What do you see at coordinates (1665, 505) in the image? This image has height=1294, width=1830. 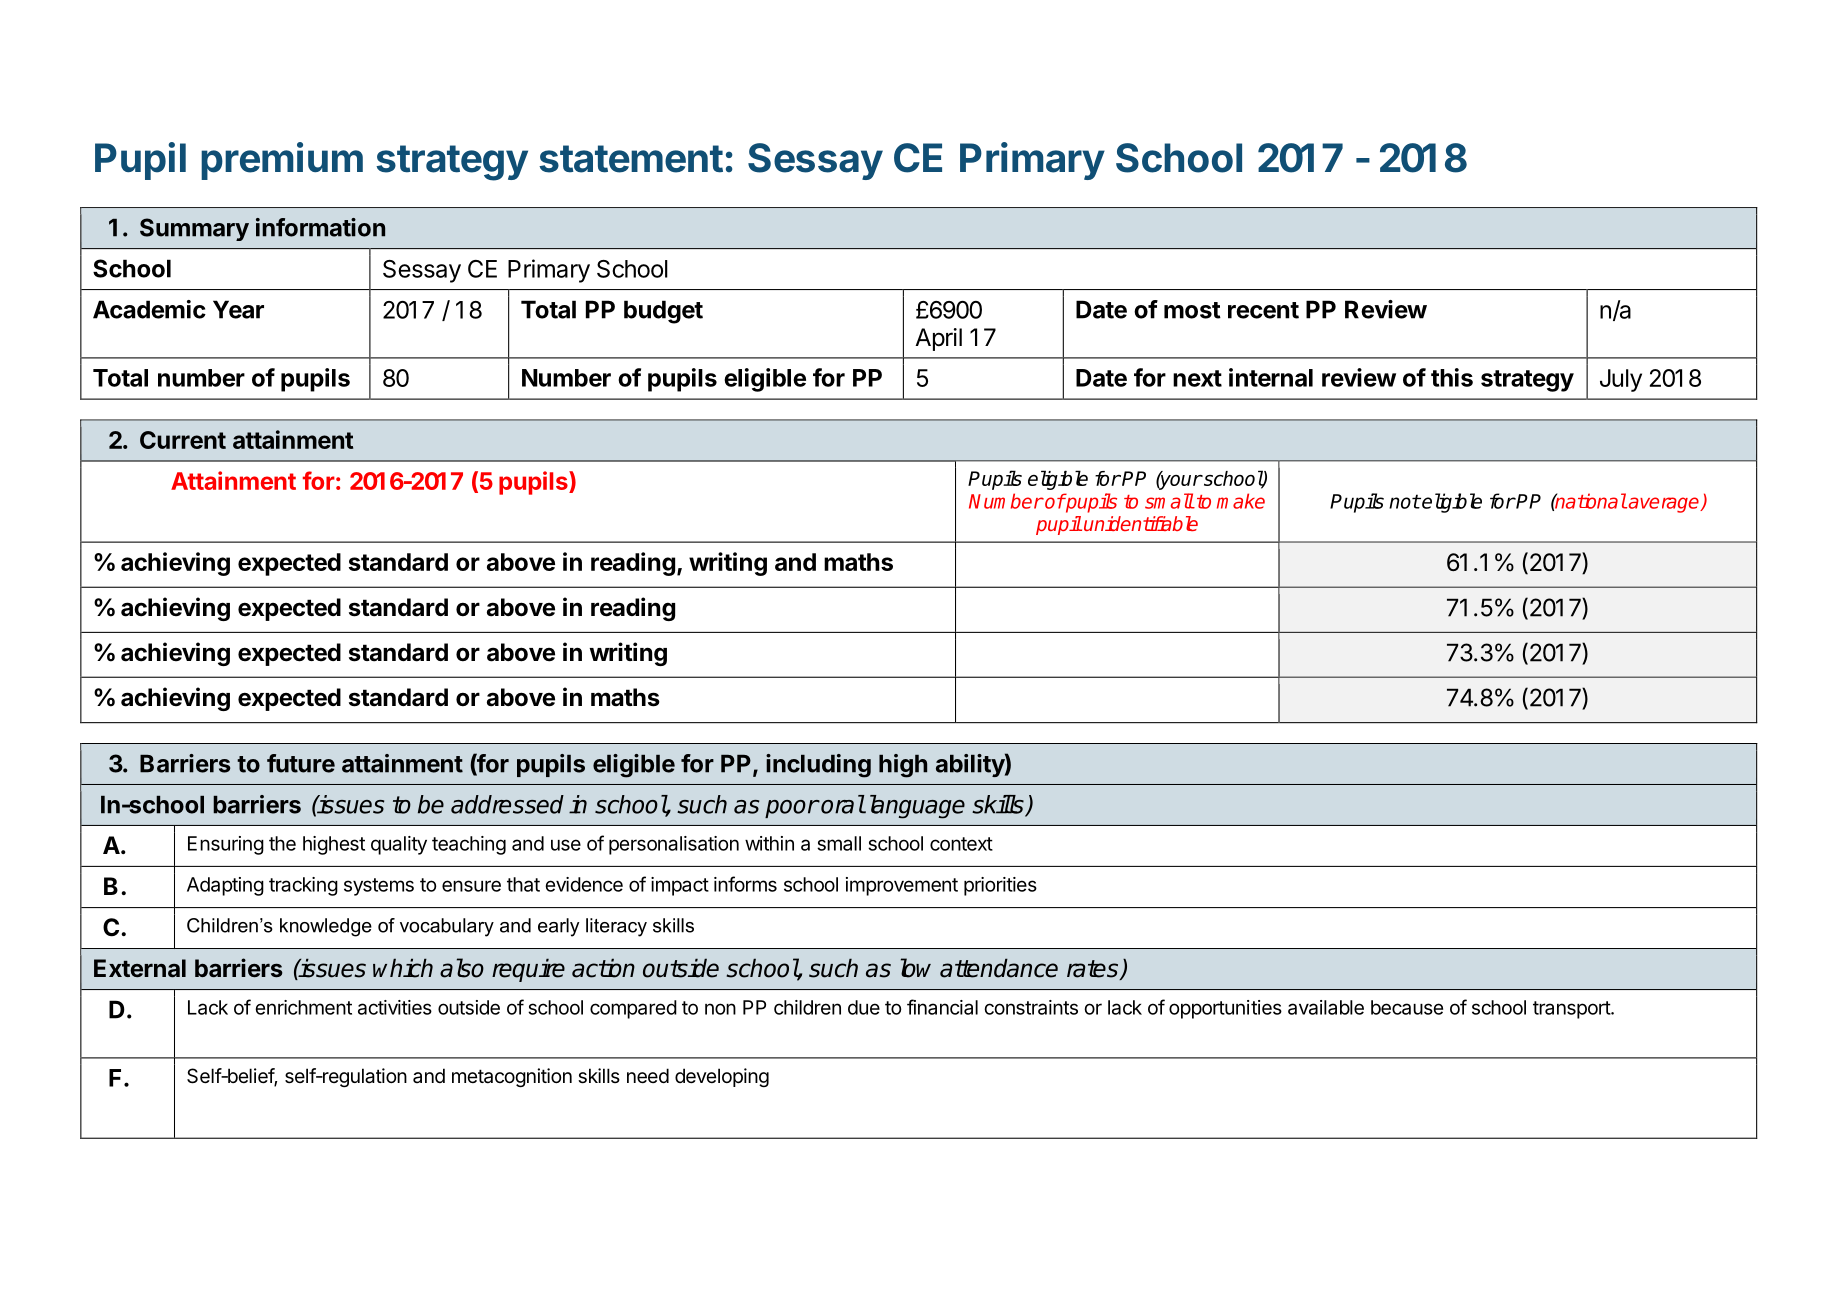 I see `average` at bounding box center [1665, 505].
